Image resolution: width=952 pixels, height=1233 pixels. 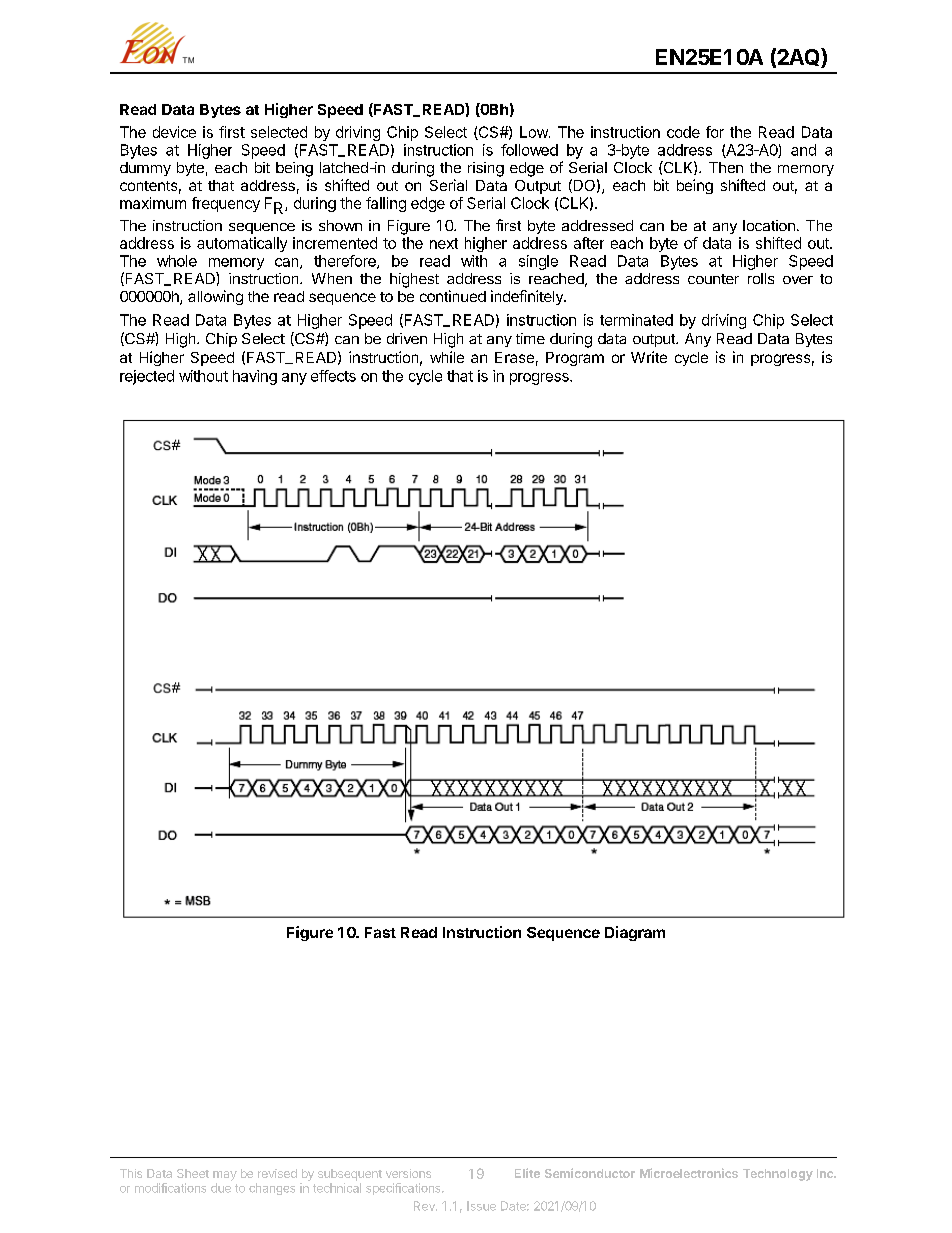 What do you see at coordinates (486, 169) in the screenshot?
I see `rising` at bounding box center [486, 169].
